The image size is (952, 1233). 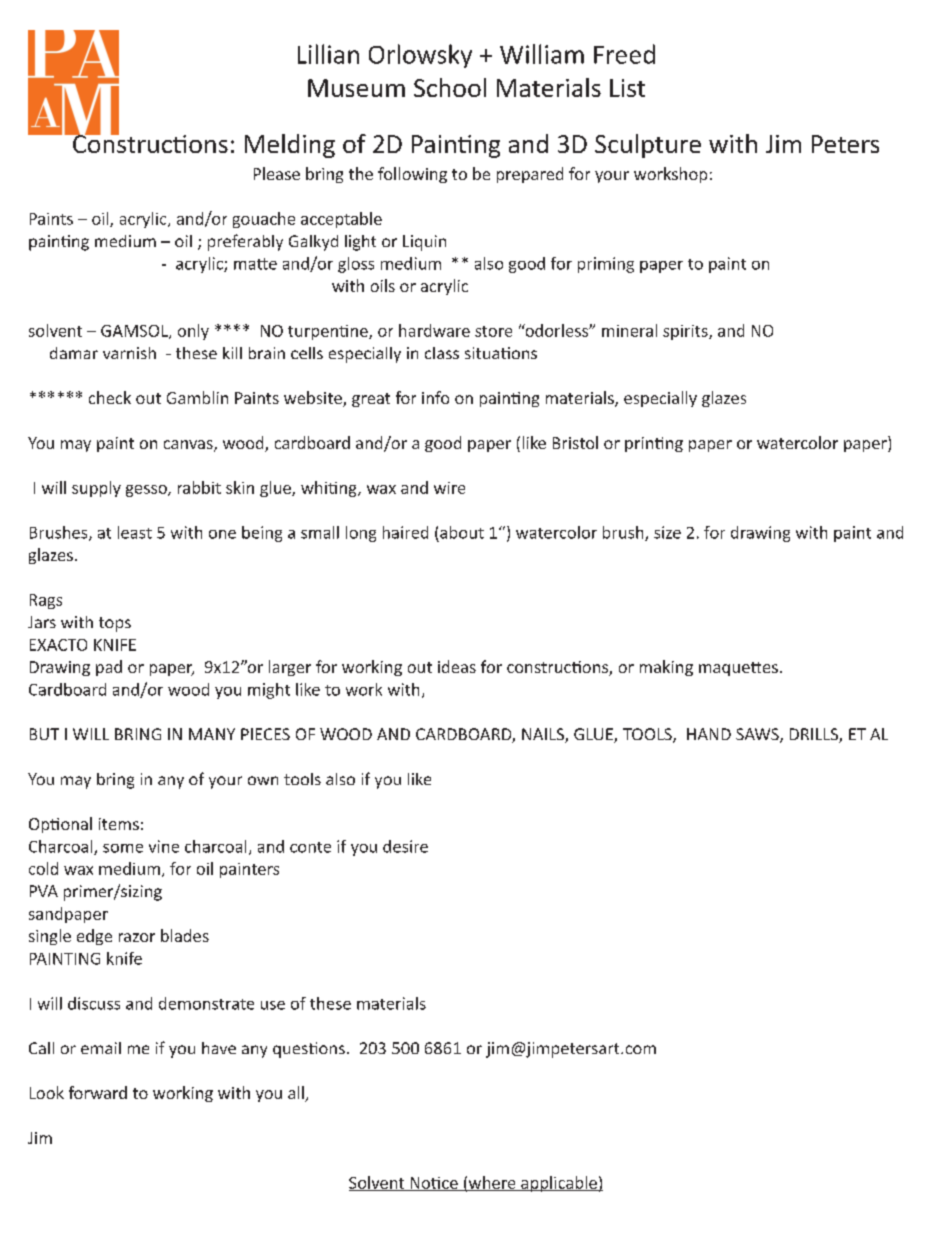 What do you see at coordinates (559, 1184) in the screenshot?
I see `applicable` at bounding box center [559, 1184].
